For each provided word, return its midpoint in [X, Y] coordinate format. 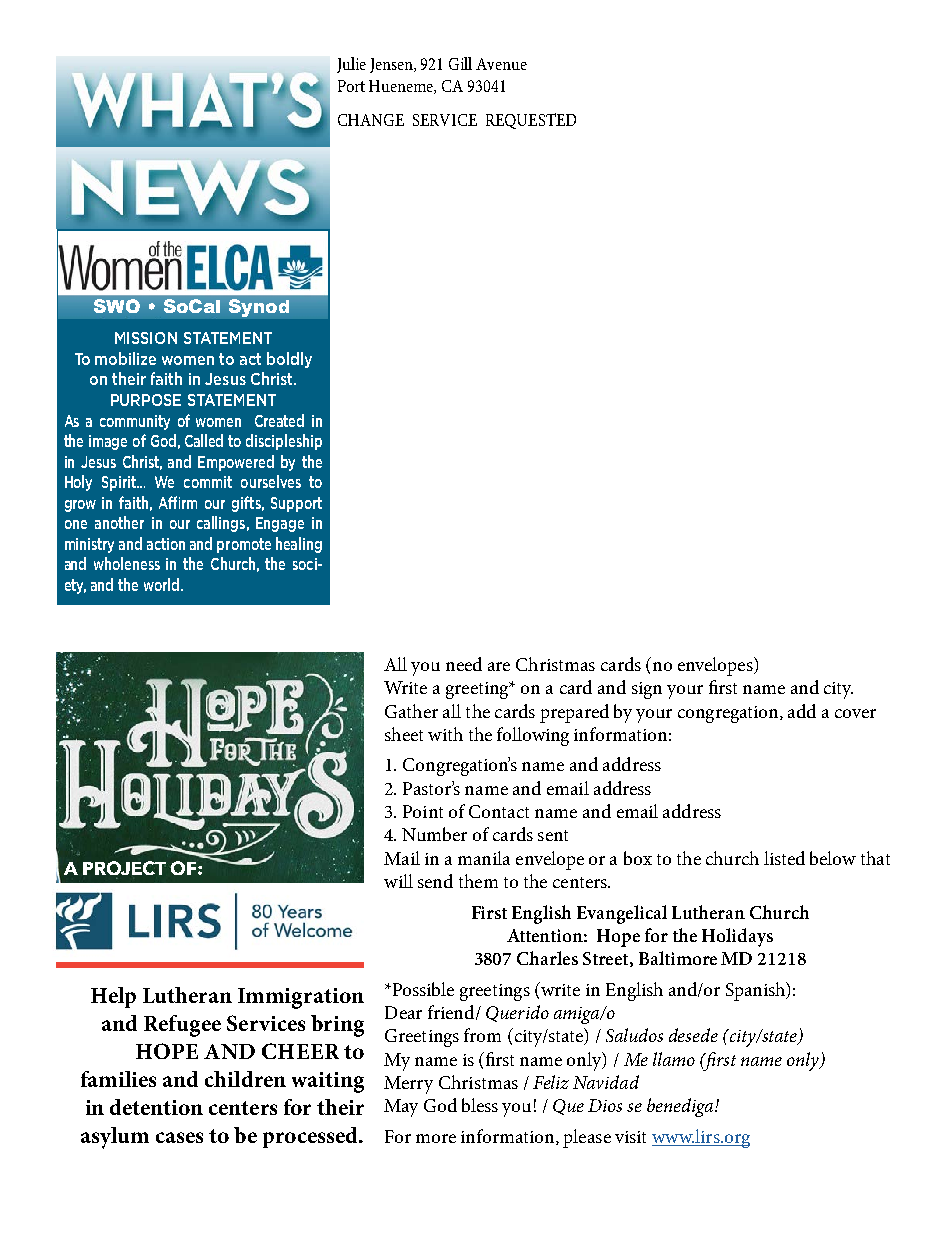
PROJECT [124, 868]
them [478, 881]
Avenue [501, 64]
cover [855, 713]
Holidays [737, 937]
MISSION [146, 338]
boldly [289, 360]
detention [156, 1107]
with [445, 734]
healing [299, 545]
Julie [351, 65]
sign [647, 690]
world [163, 584]
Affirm [178, 502]
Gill [460, 63]
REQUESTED [531, 121]
